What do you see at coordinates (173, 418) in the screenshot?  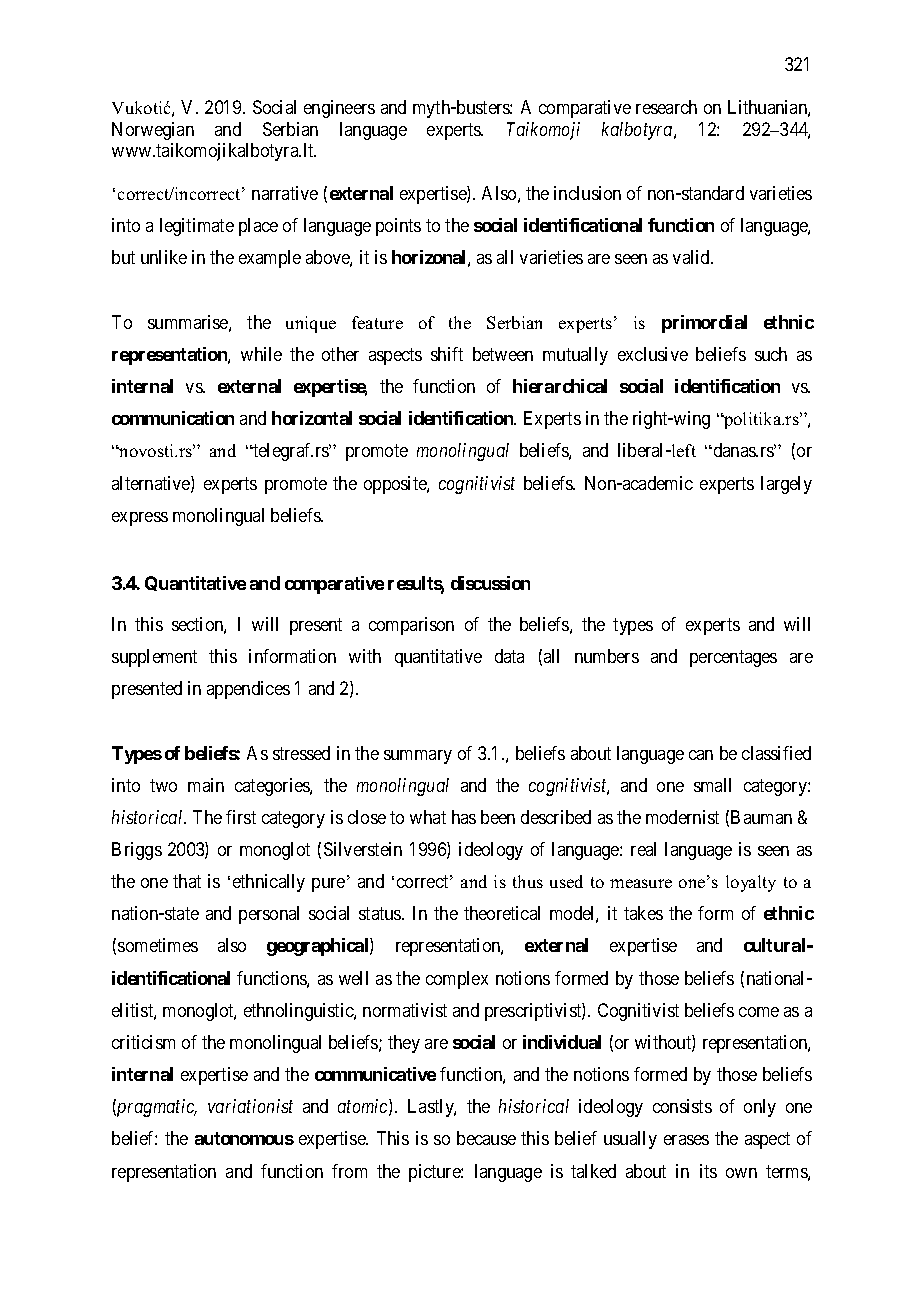 I see `communication` at bounding box center [173, 418].
